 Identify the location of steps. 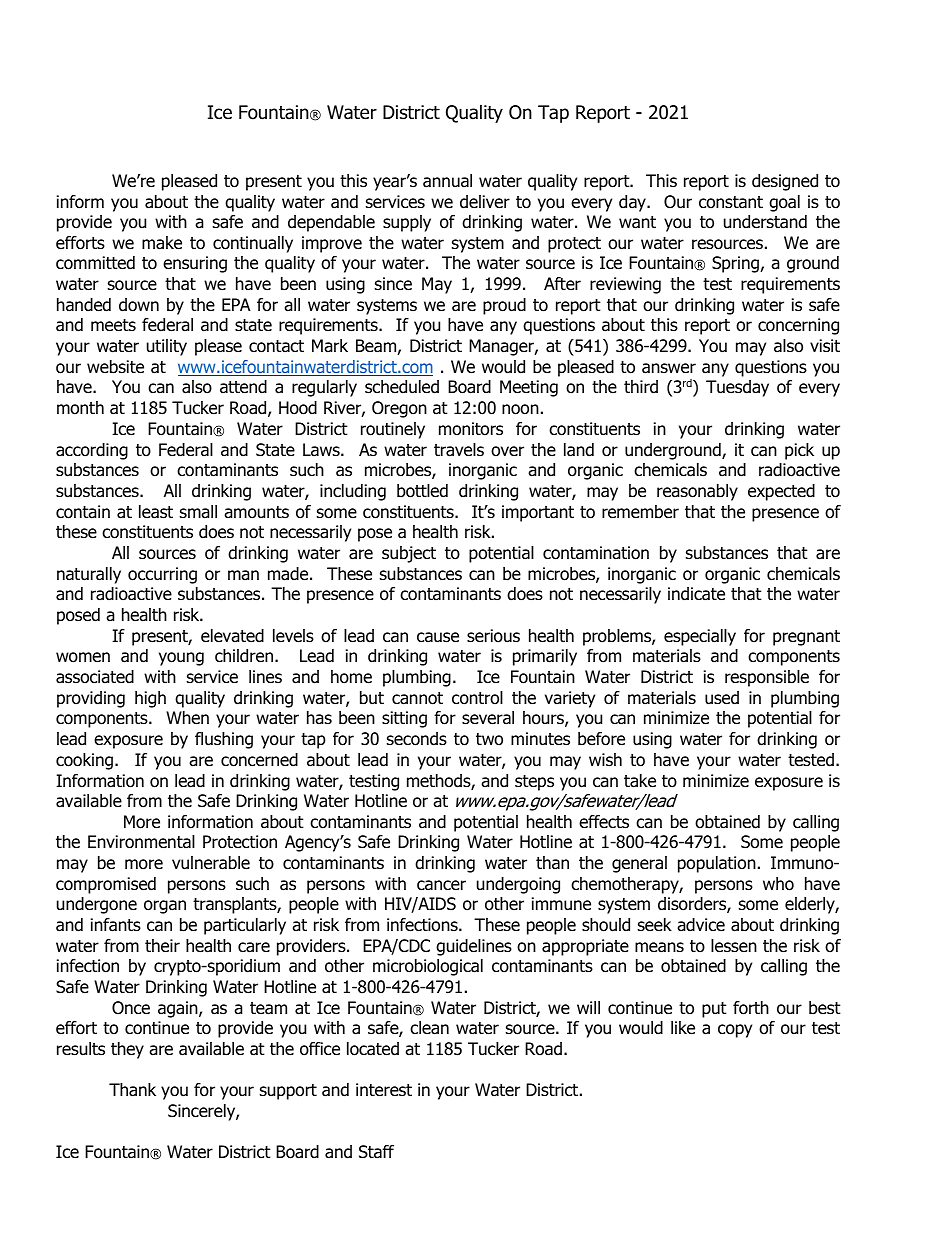
(534, 783).
